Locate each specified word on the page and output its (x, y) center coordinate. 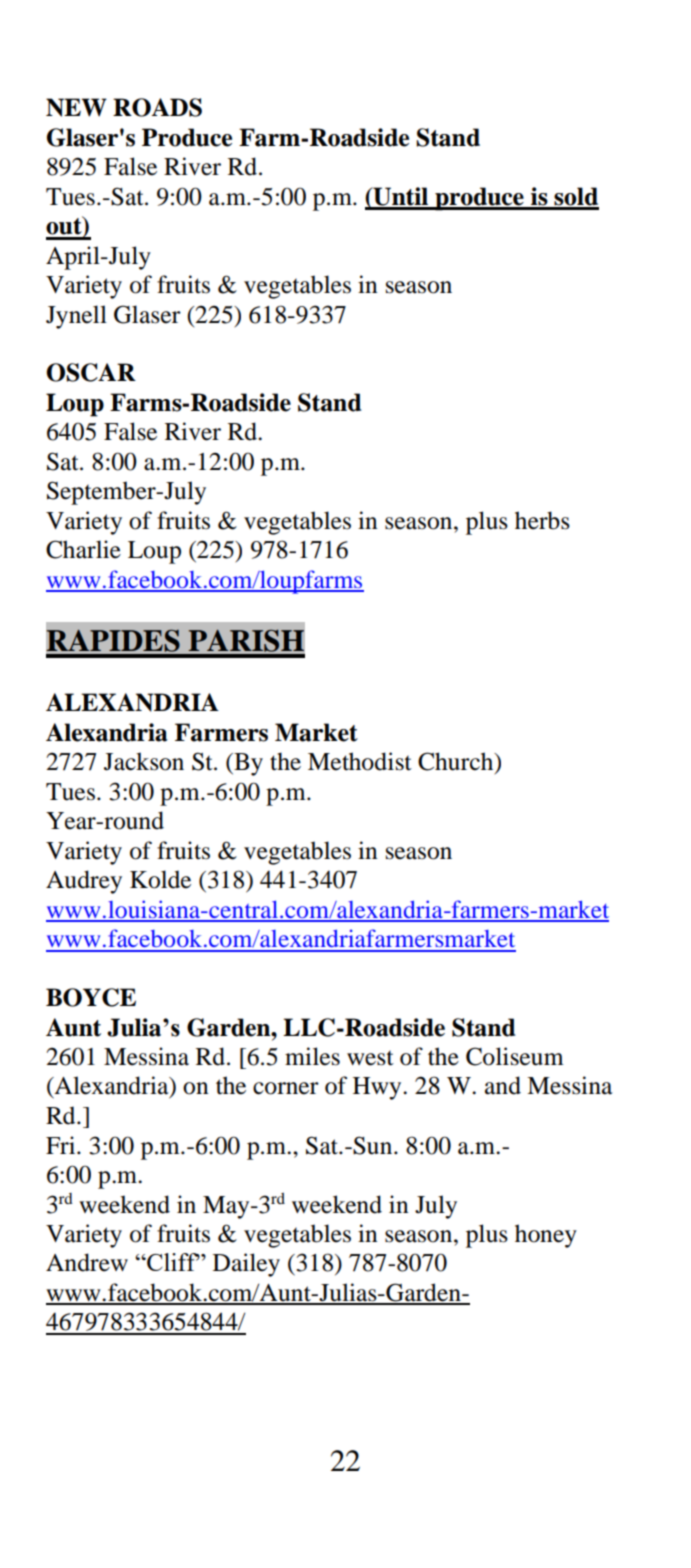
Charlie (83, 549)
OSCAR (91, 372)
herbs (542, 520)
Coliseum (515, 1056)
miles (312, 1056)
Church (457, 762)
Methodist (360, 761)
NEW (76, 107)
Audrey (84, 882)
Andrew (87, 1262)
